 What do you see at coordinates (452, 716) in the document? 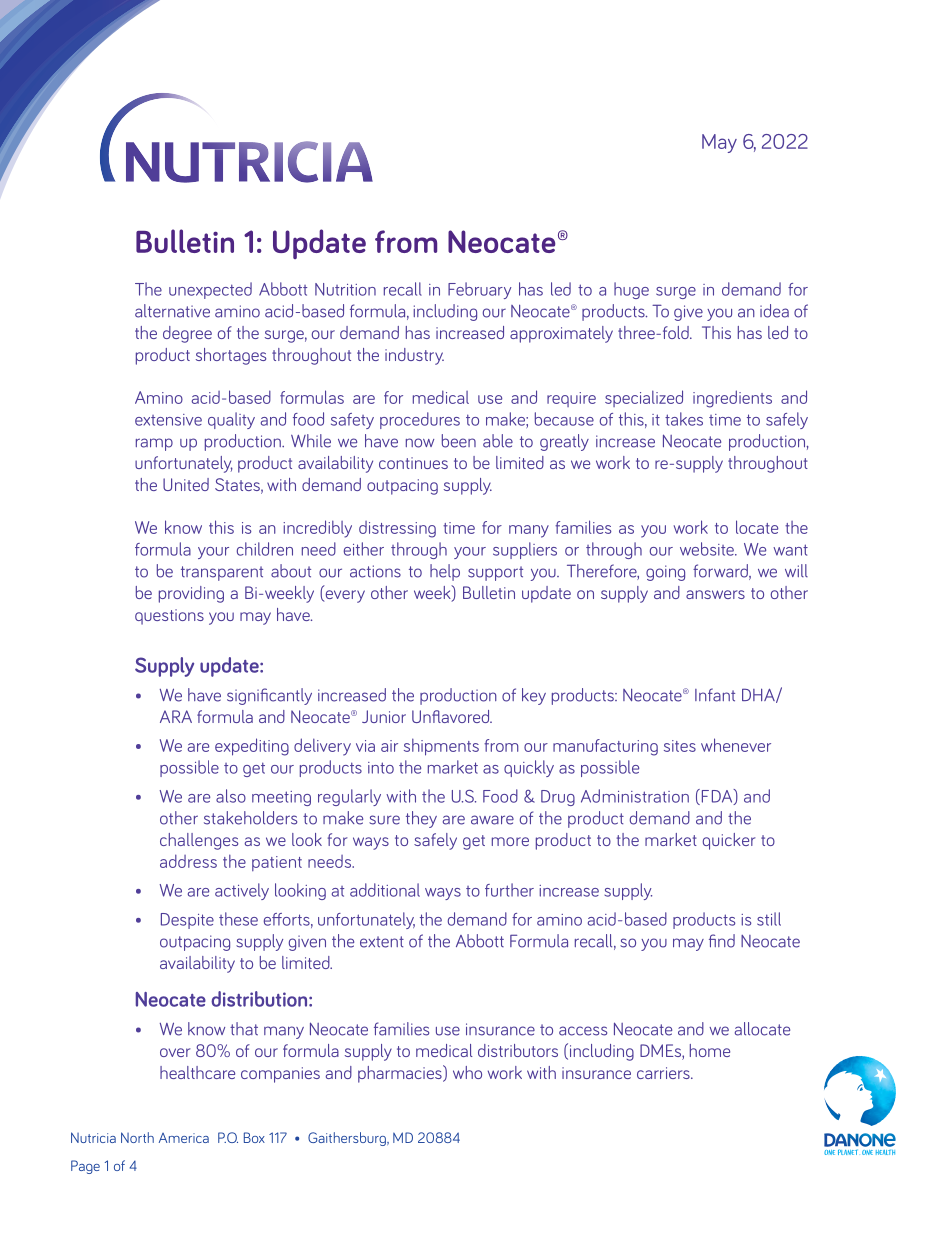
I see `Unflavored` at bounding box center [452, 716].
